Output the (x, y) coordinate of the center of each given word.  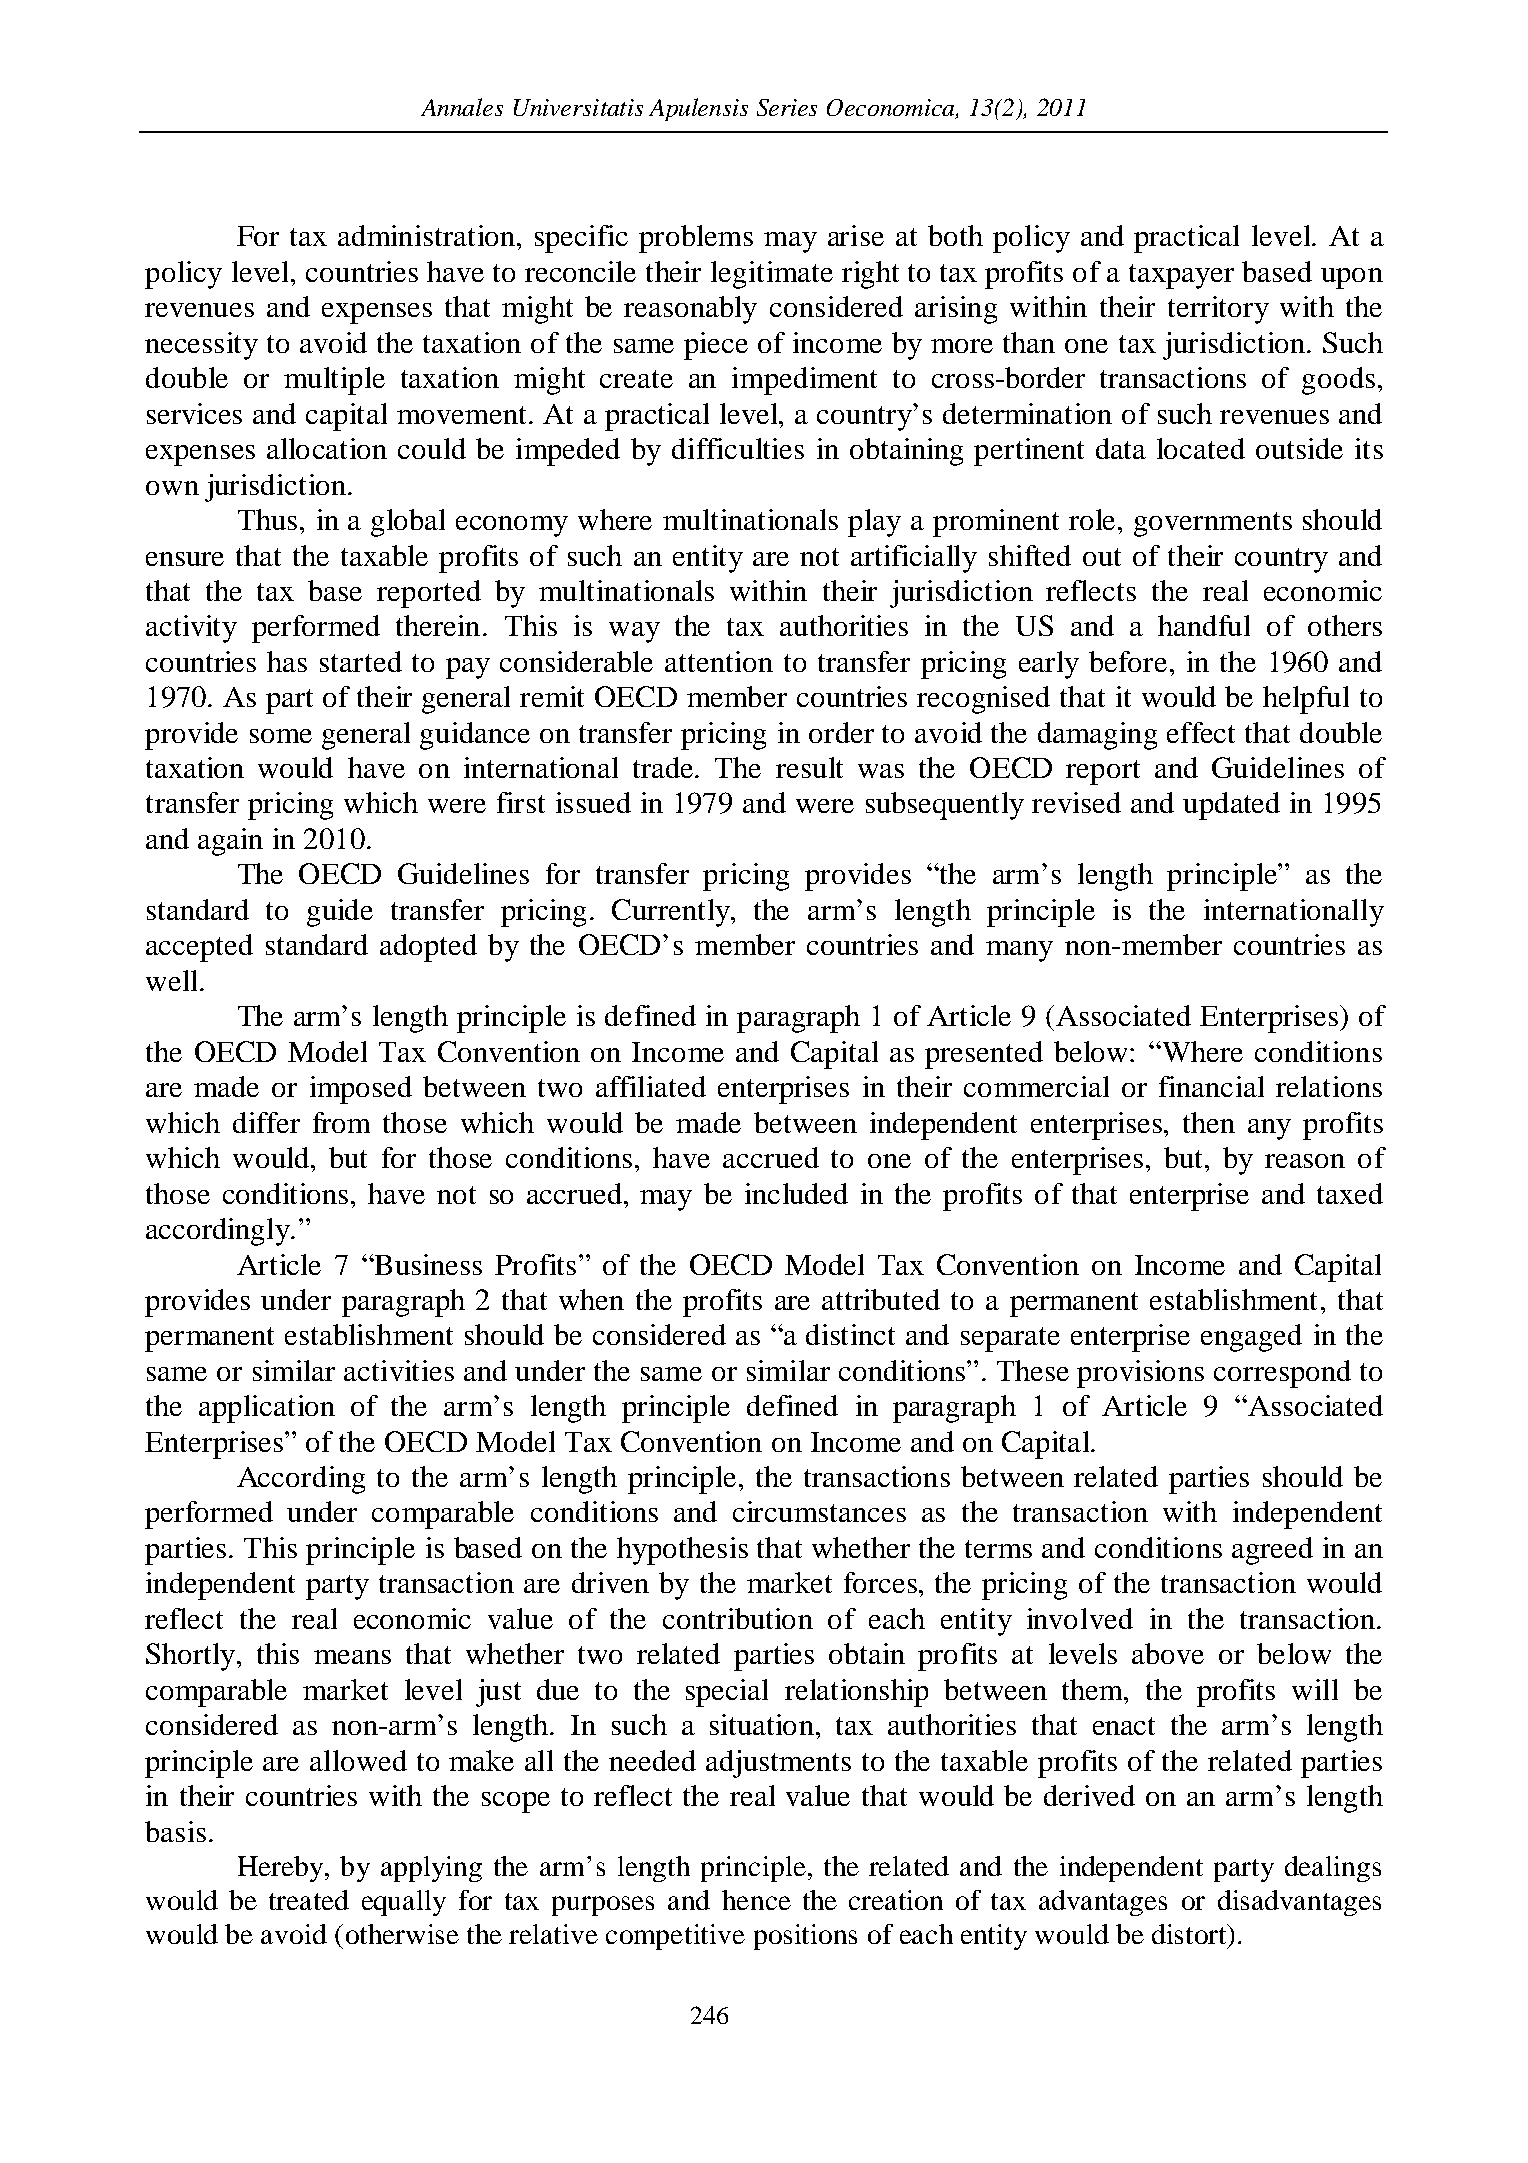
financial (1211, 1086)
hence (756, 1900)
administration (426, 235)
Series (787, 107)
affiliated (651, 1086)
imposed (361, 1090)
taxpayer (1181, 276)
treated (309, 1900)
